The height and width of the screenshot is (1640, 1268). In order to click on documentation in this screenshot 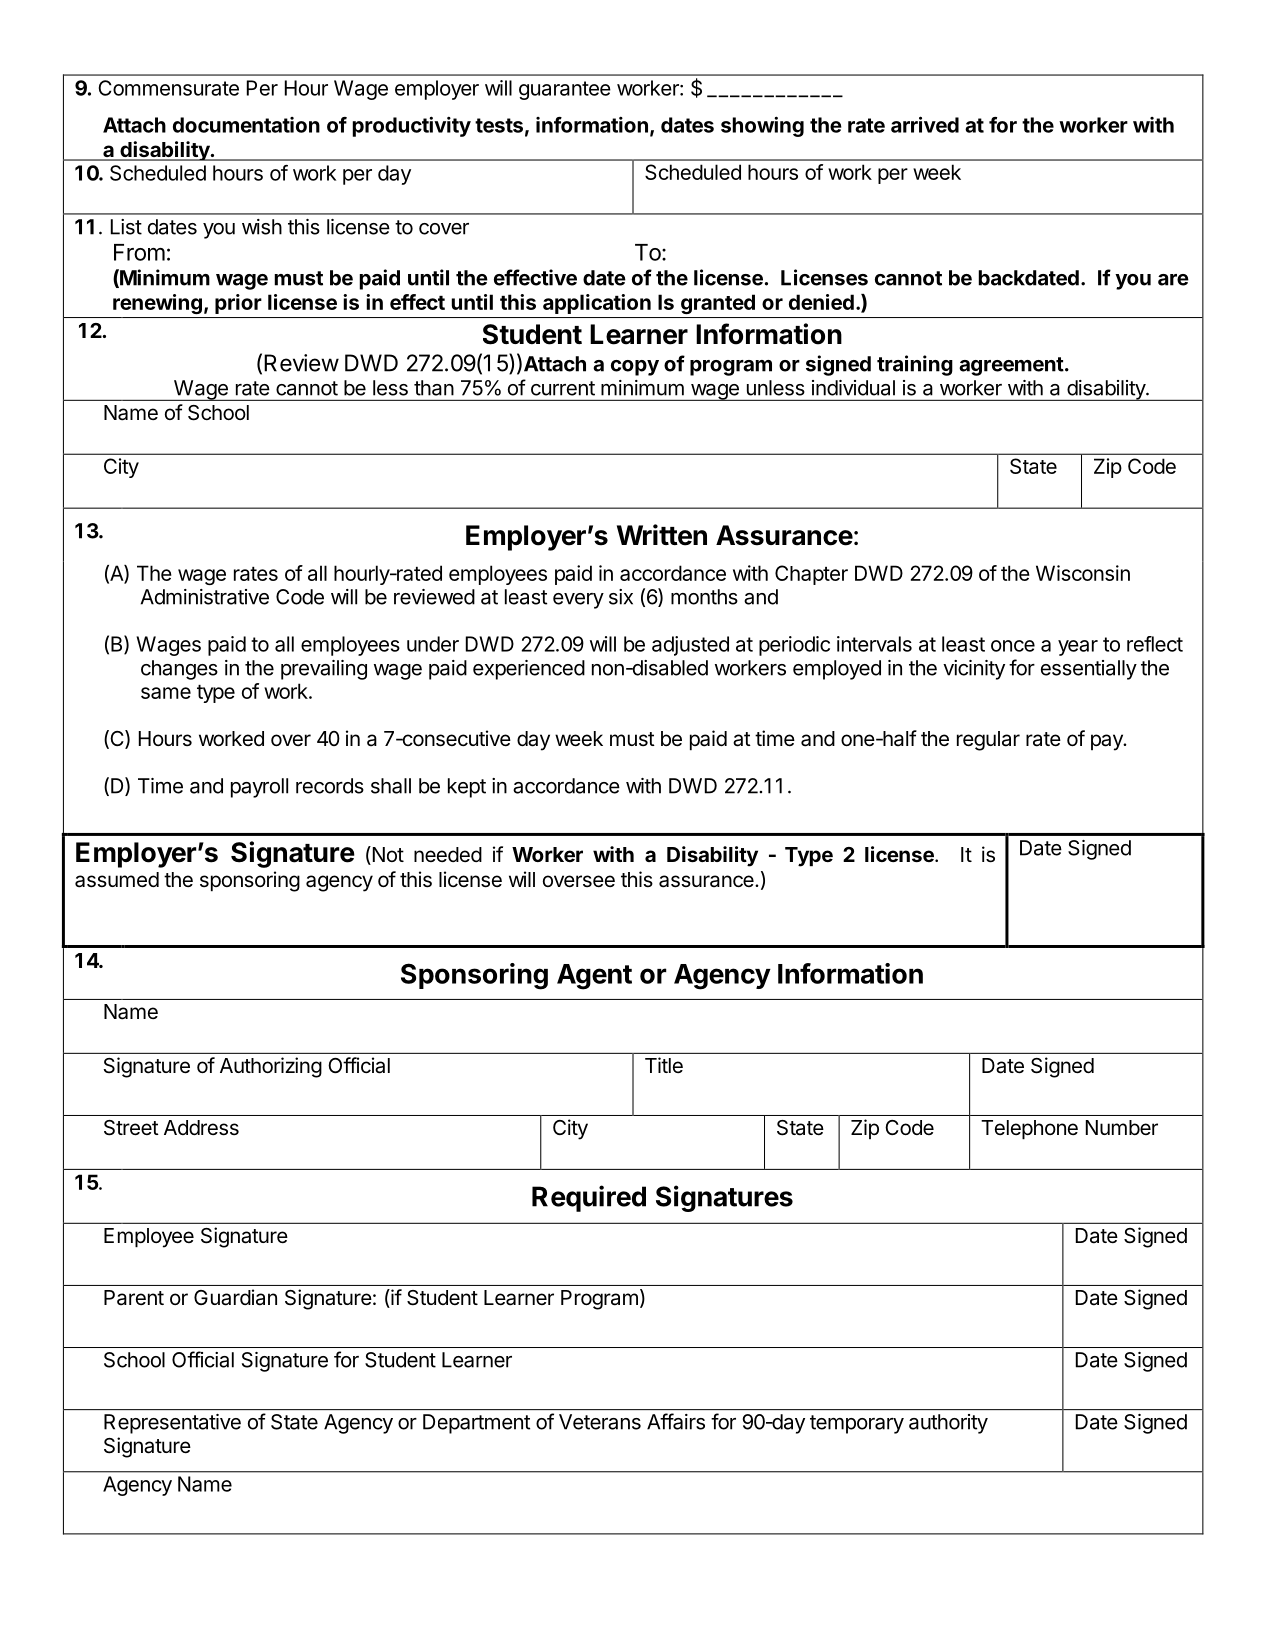, I will do `click(246, 125)`.
